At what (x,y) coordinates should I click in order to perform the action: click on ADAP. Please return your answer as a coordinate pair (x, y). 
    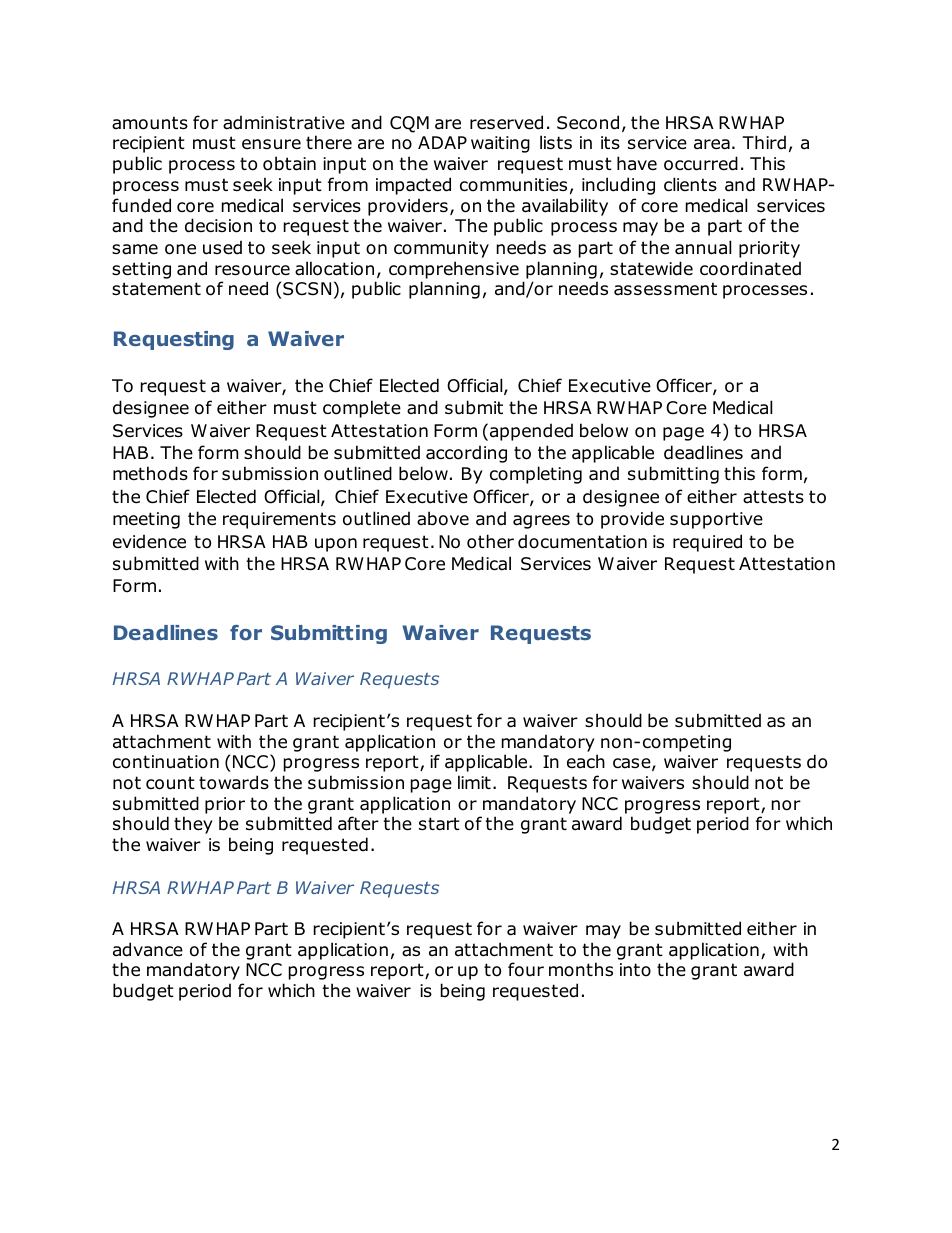
    Looking at the image, I should click on (442, 142).
